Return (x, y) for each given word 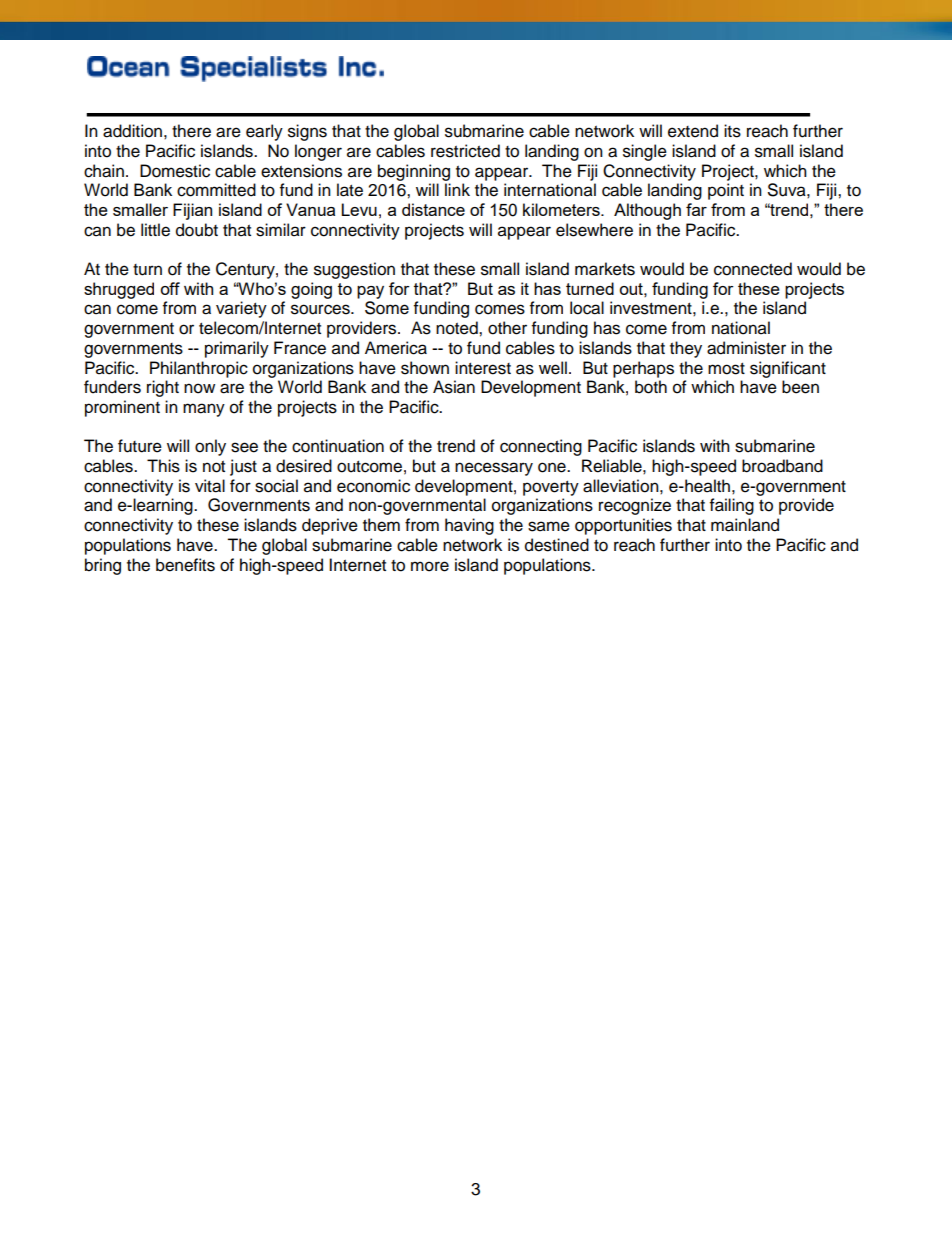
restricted (465, 151)
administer (746, 348)
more (430, 566)
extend (693, 131)
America (396, 348)
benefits (185, 565)
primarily (237, 349)
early (264, 132)
